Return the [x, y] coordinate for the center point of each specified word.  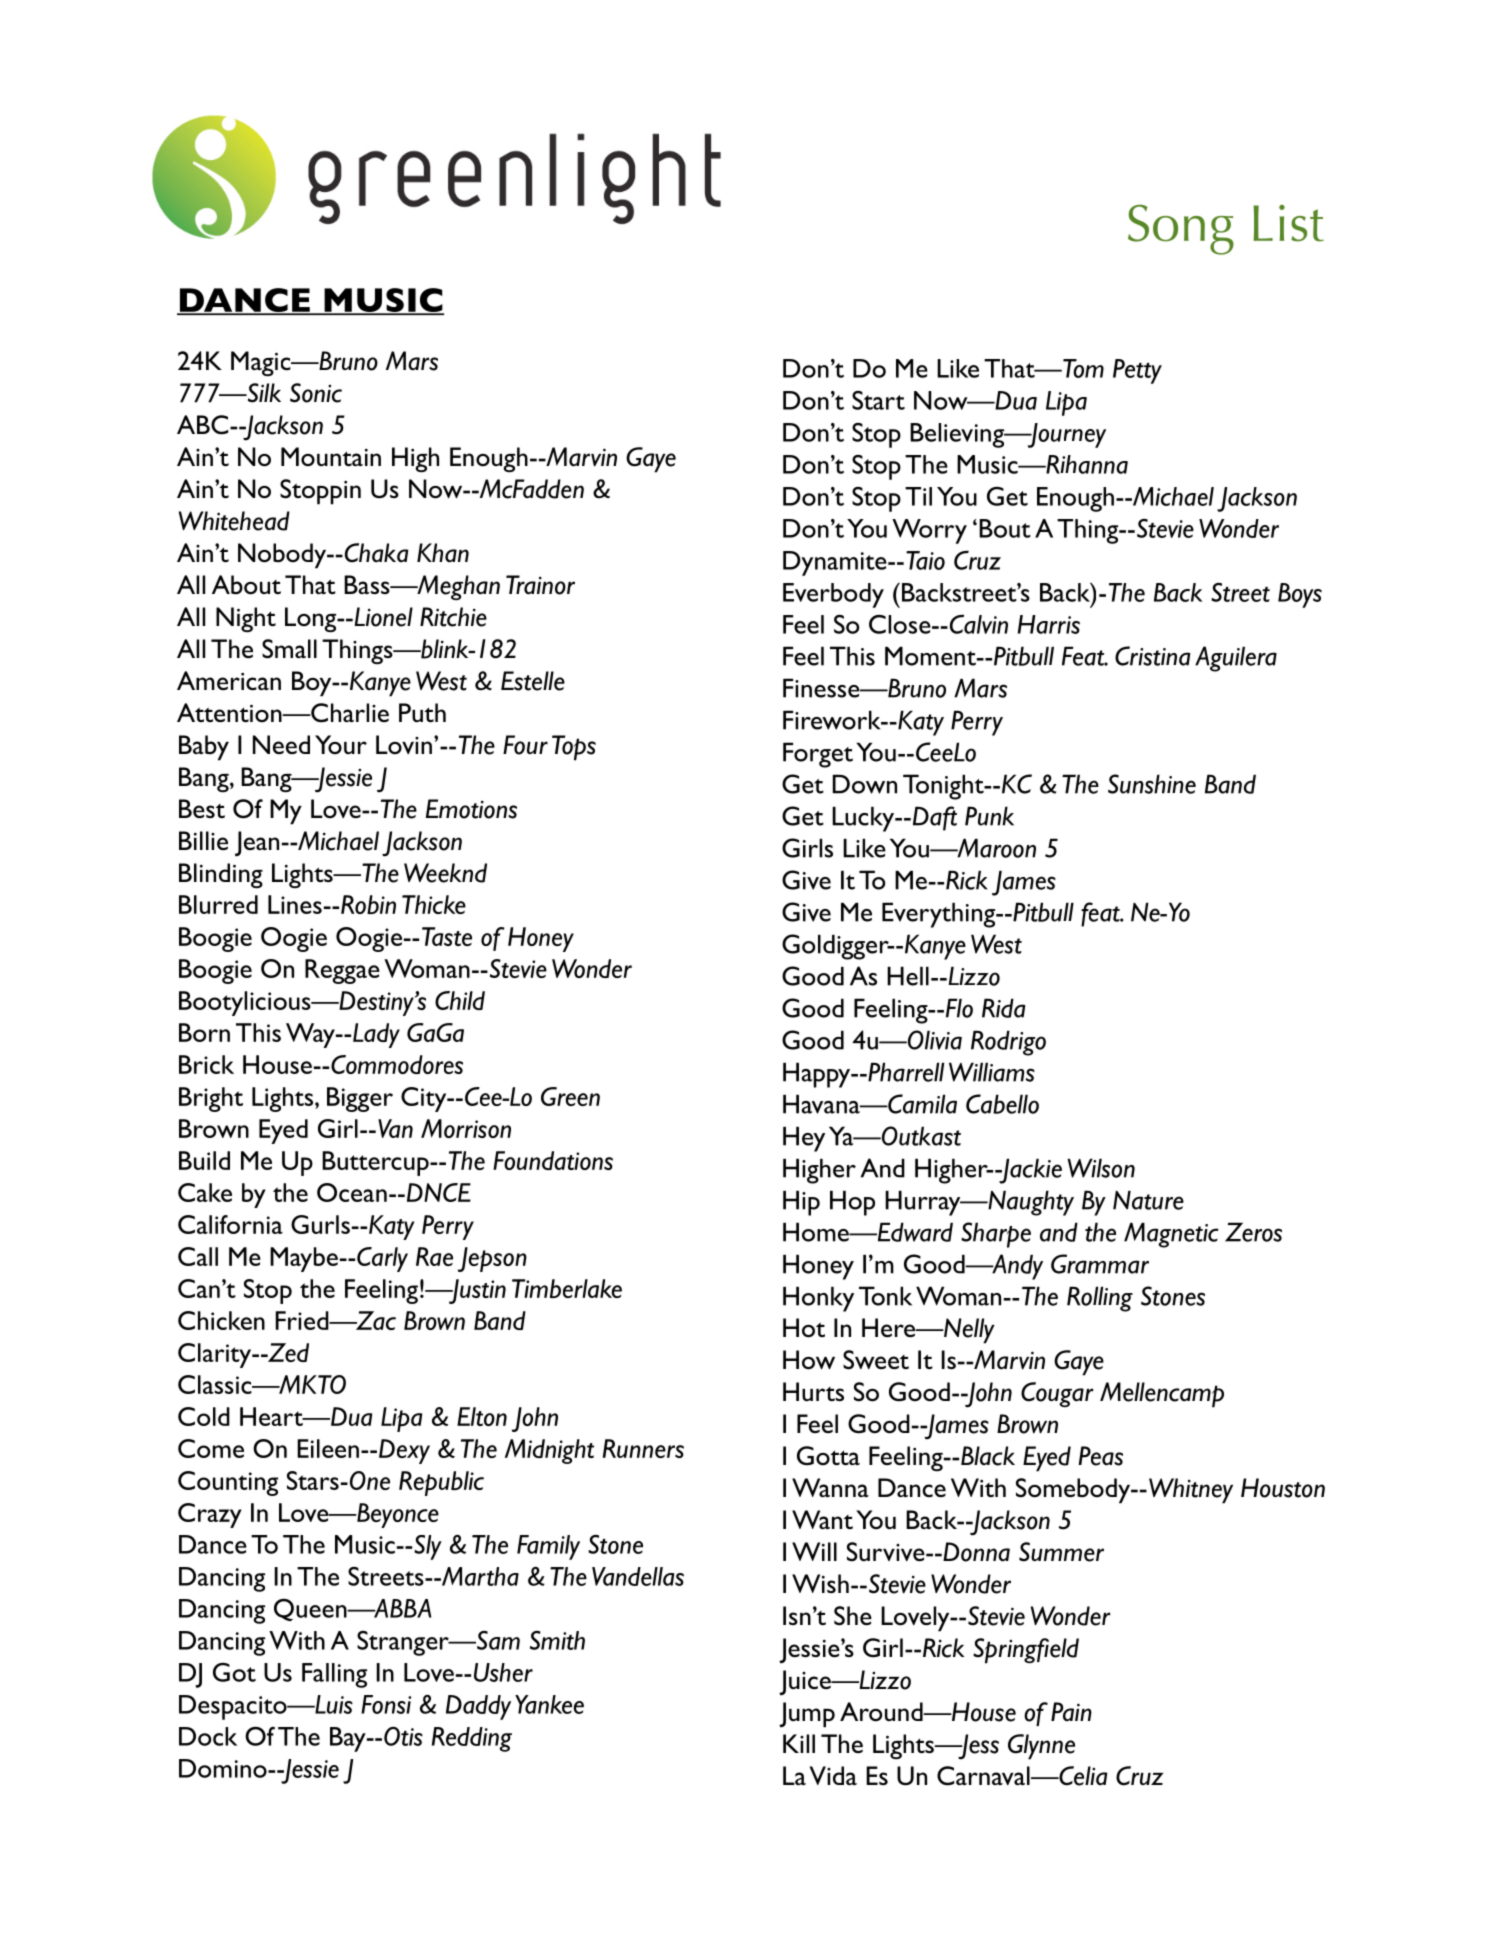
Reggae [342, 971]
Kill [799, 1743]
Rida [1004, 1008]
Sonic [316, 393]
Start [878, 400]
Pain [1071, 1711]
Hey [804, 1139]
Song [1181, 230]
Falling [334, 1675]
